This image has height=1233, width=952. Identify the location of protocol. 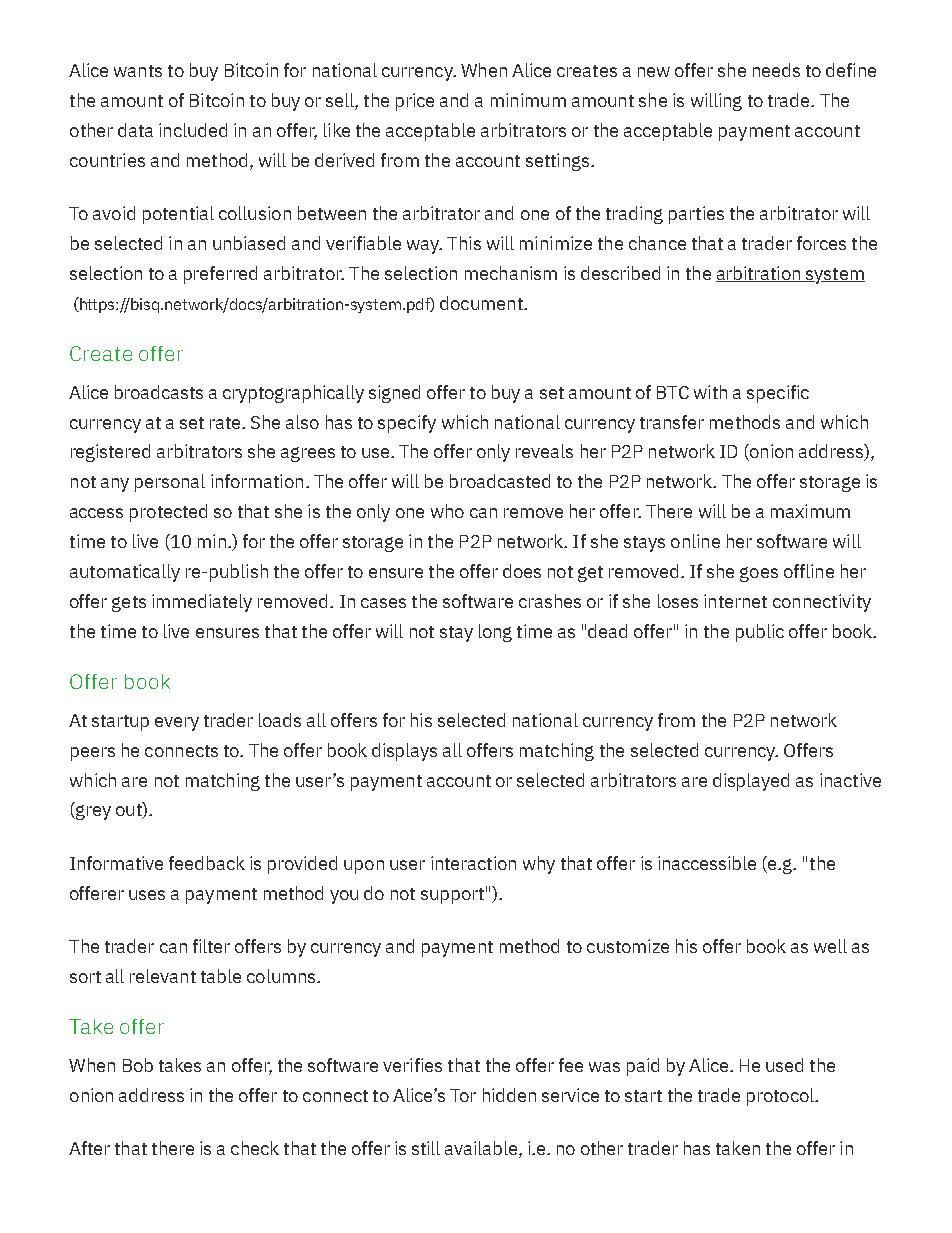
(781, 1097).
